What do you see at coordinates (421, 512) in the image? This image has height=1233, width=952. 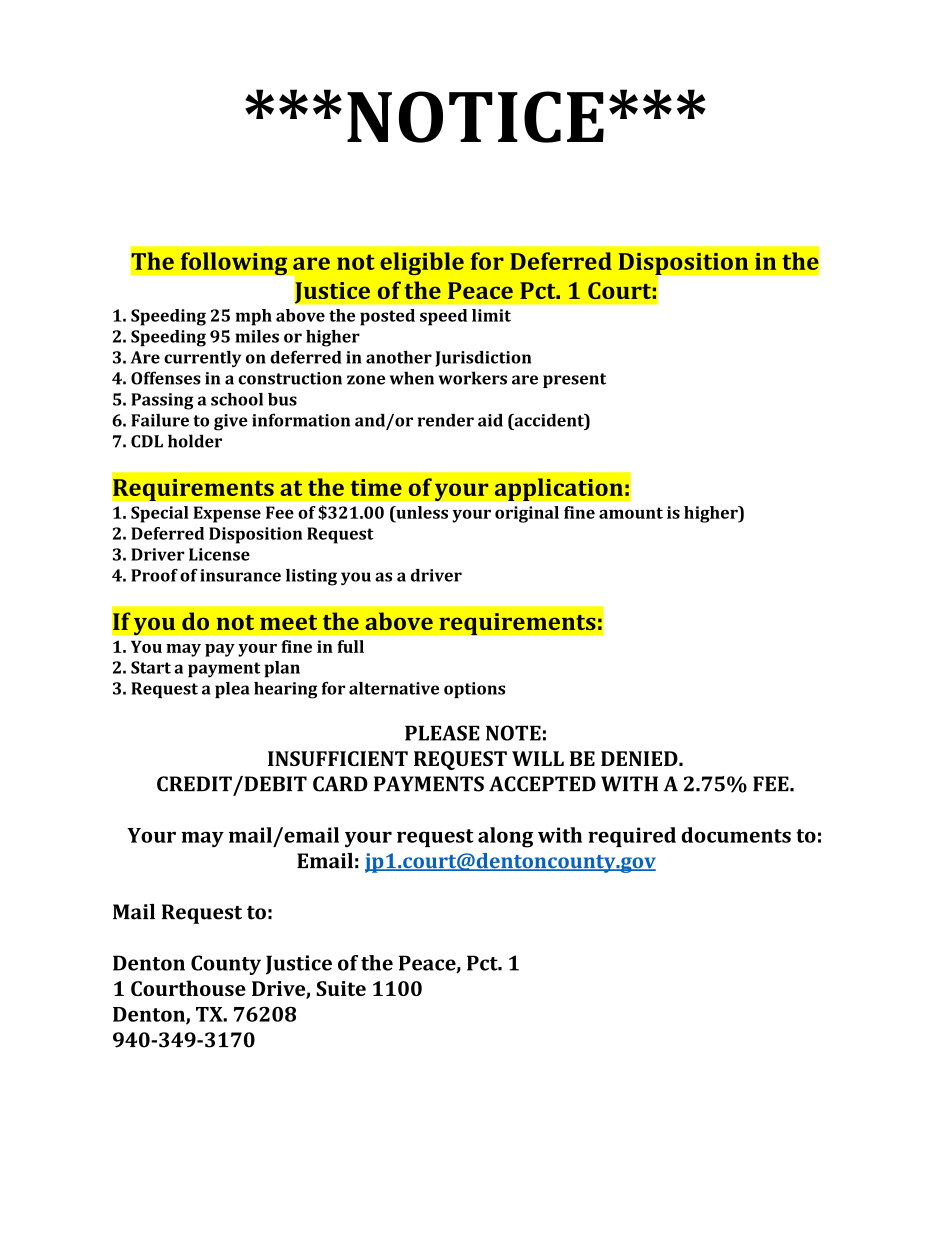 I see `unless` at bounding box center [421, 512].
